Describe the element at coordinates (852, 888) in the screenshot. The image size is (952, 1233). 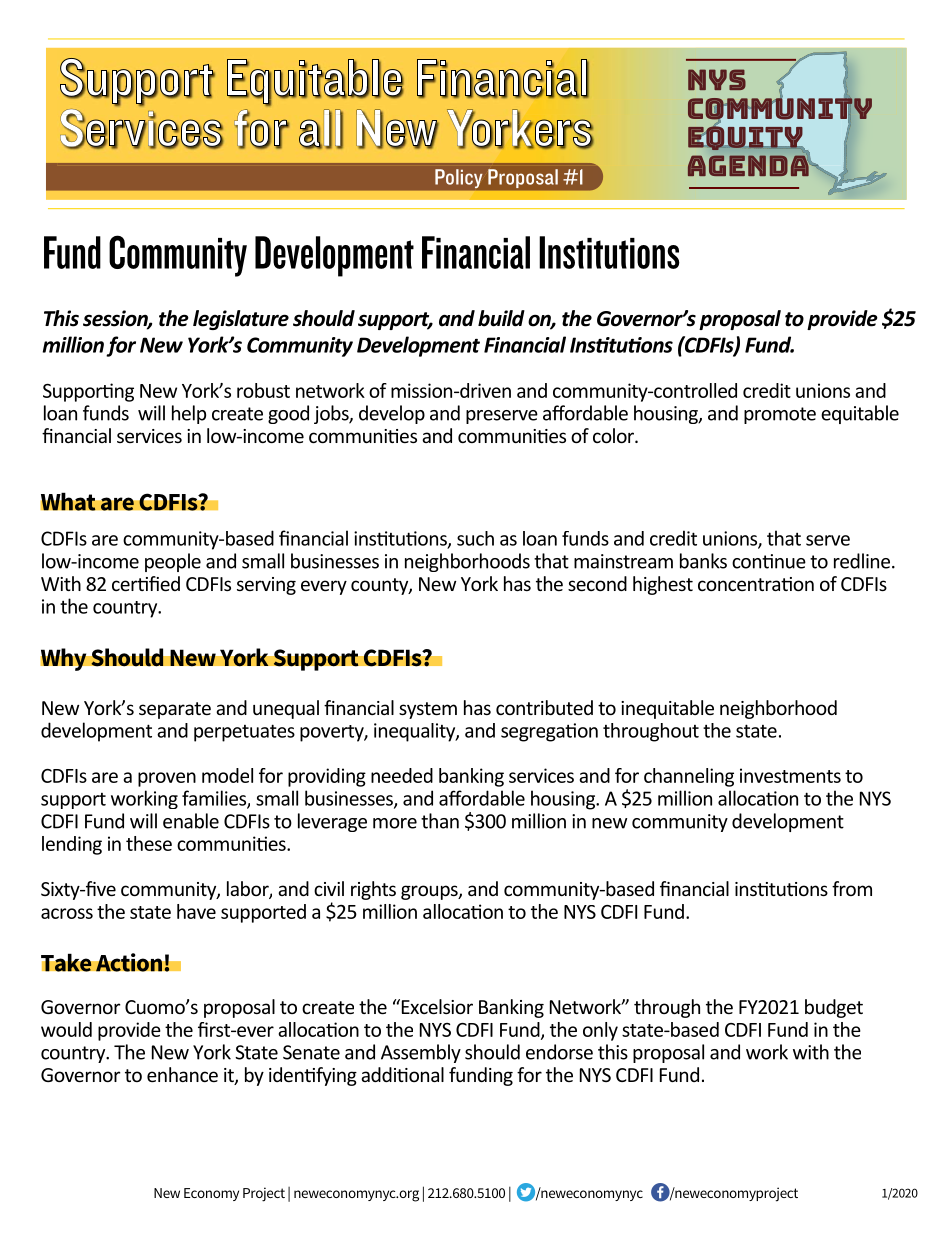
I see `from` at that location.
